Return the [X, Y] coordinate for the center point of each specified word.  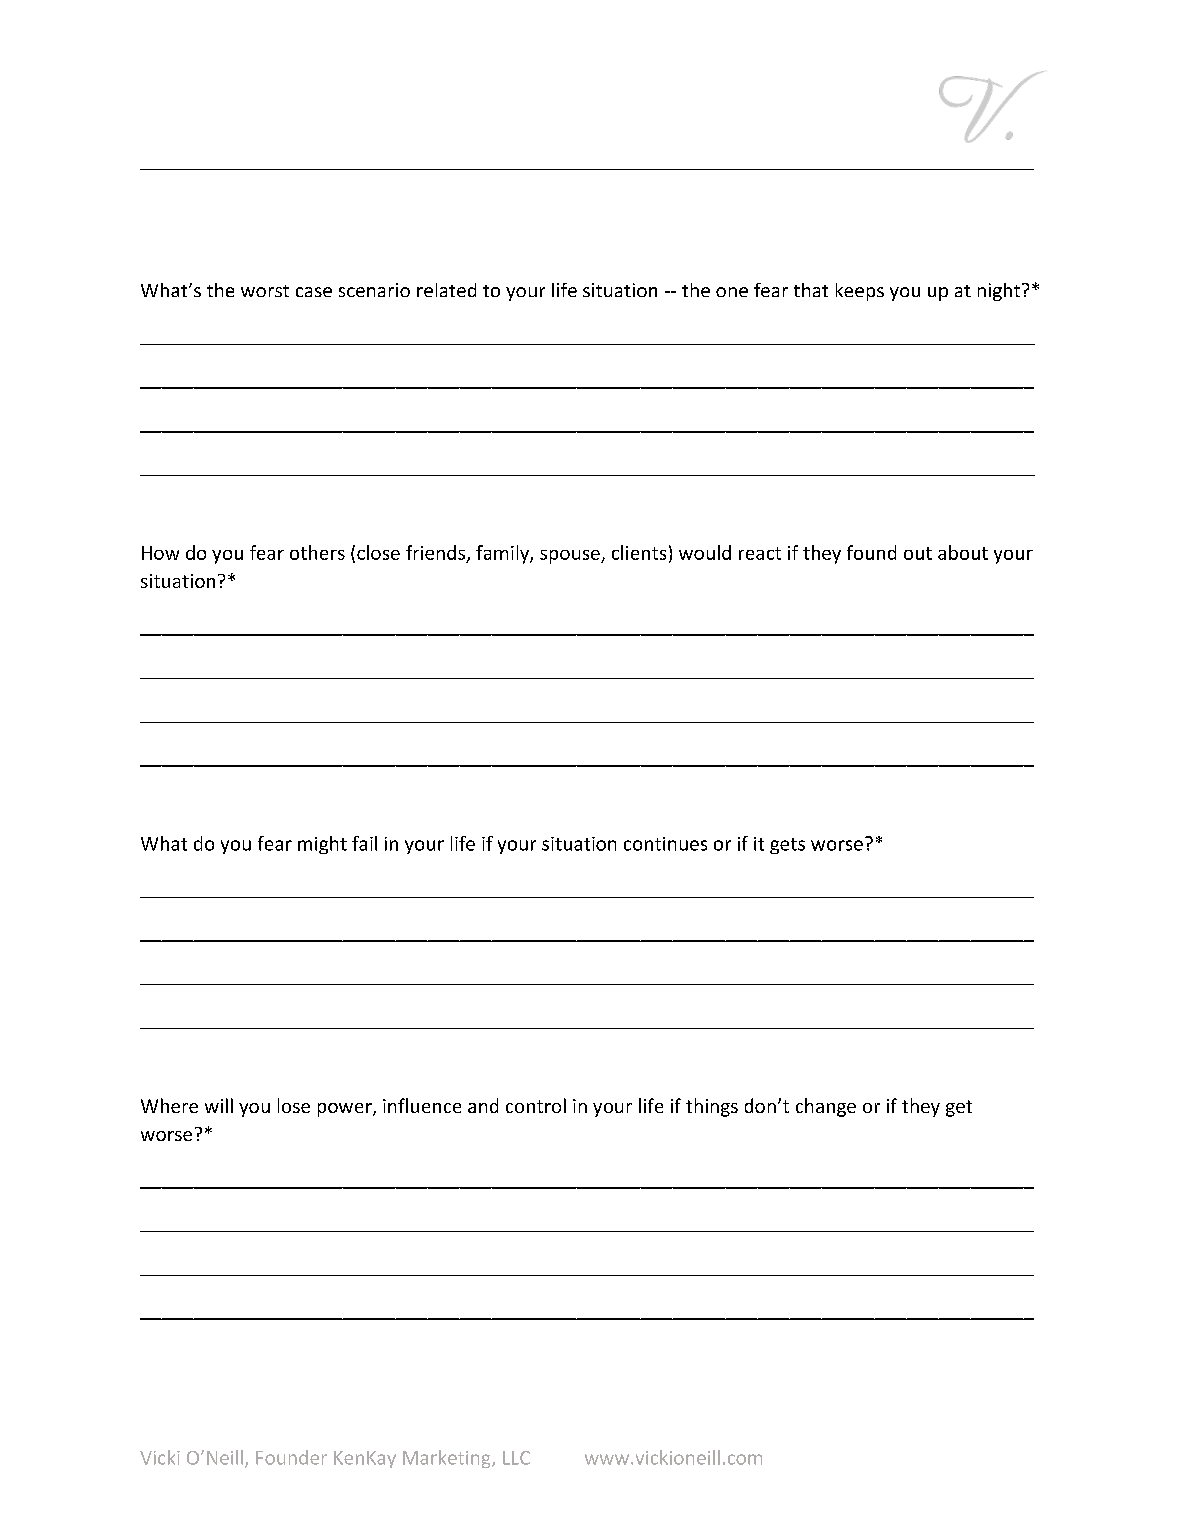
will [219, 1105]
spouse [571, 557]
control [536, 1105]
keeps [860, 292]
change [826, 1107]
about [963, 552]
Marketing [448, 1459]
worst [265, 291]
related [446, 290]
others [317, 552]
